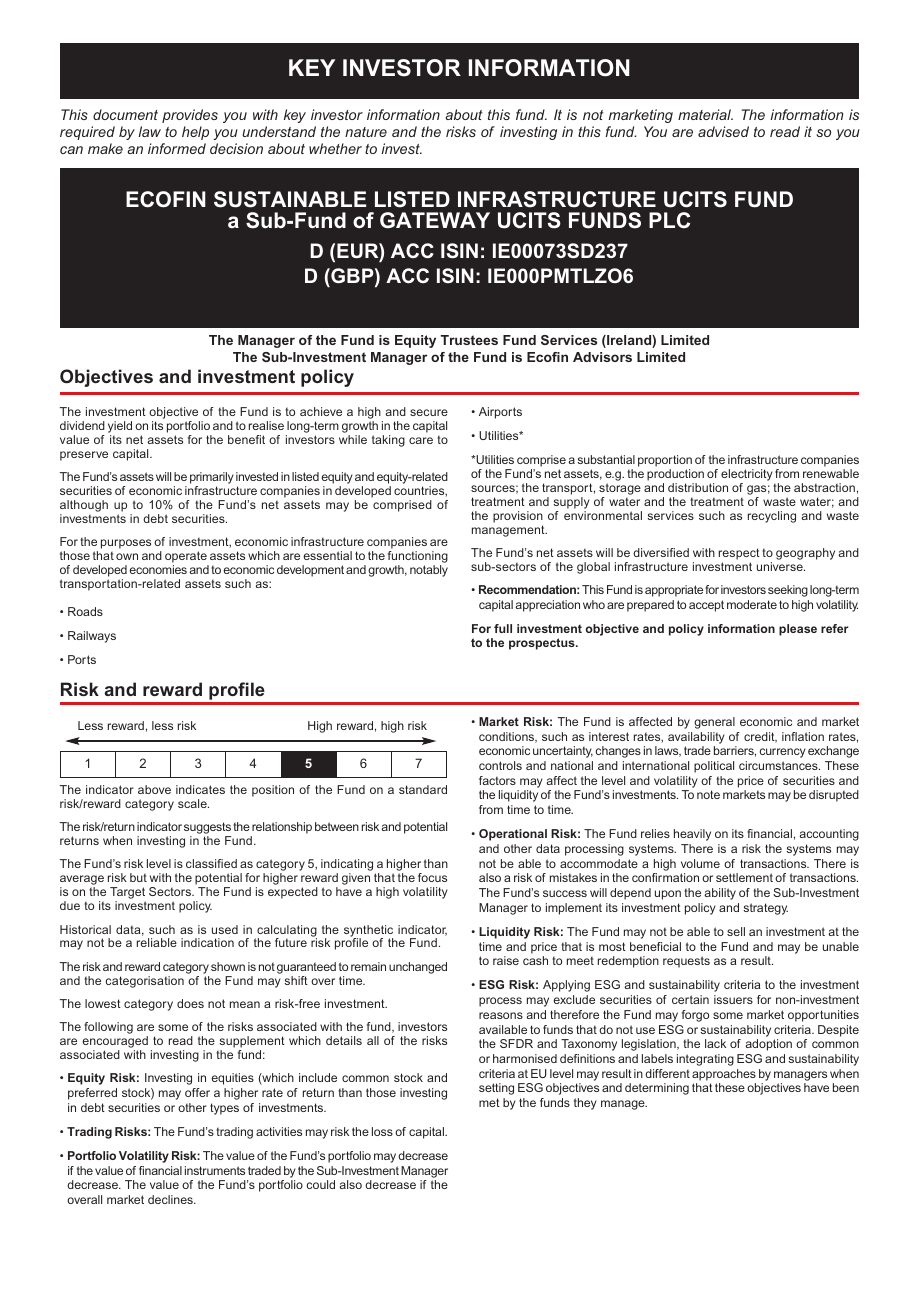 Image resolution: width=924 pixels, height=1308 pixels. What do you see at coordinates (736, 931) in the document?
I see `sell` at bounding box center [736, 931].
